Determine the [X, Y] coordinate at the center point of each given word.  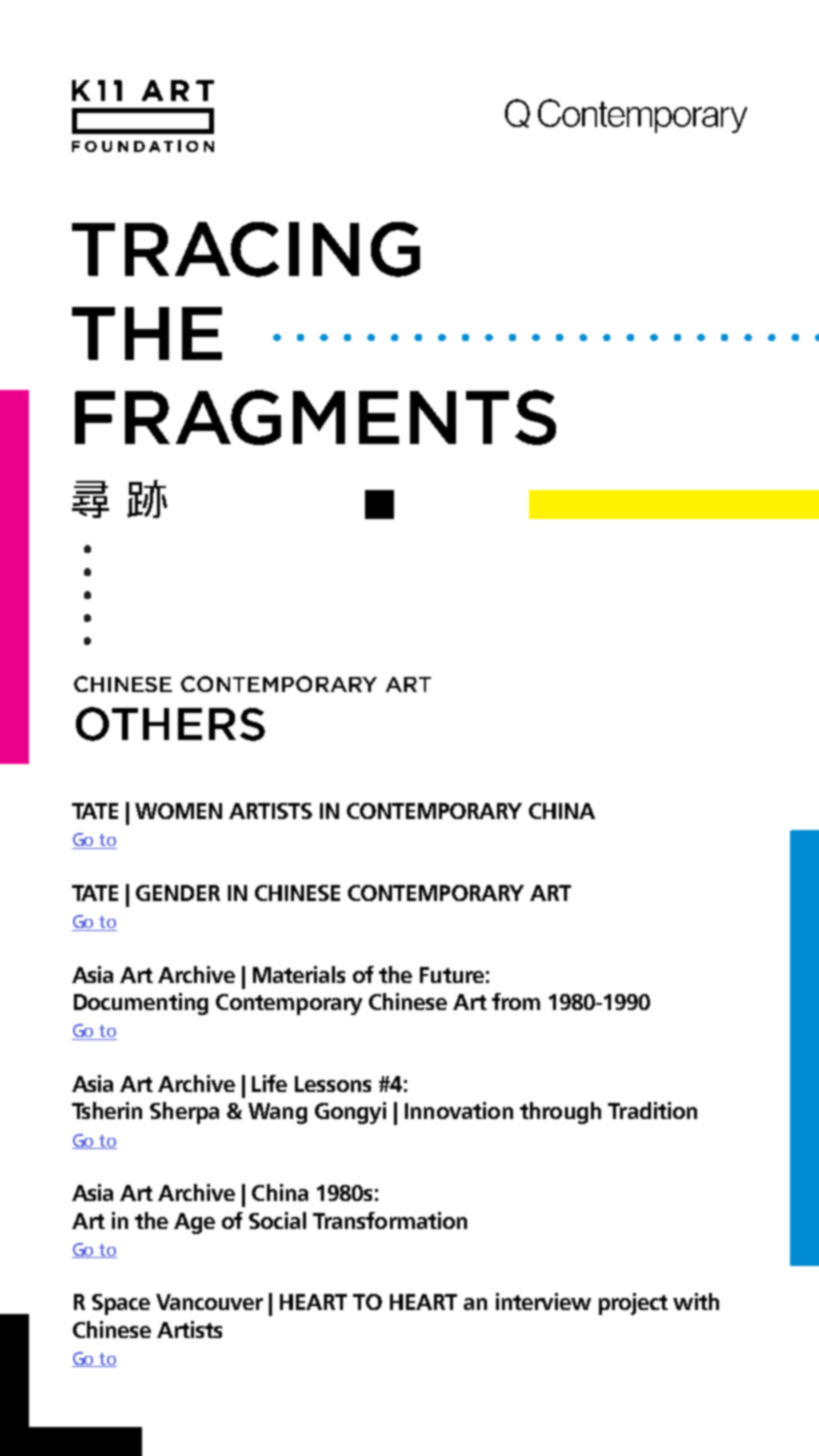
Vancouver [209, 1302]
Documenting [141, 1004]
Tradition [652, 1110]
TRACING [246, 249]
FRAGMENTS [315, 417]
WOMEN [178, 811]
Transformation [390, 1220]
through [560, 1113]
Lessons [333, 1084]
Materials [299, 974]
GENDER [178, 893]
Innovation [459, 1110]
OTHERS [170, 724]
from [516, 1001]
